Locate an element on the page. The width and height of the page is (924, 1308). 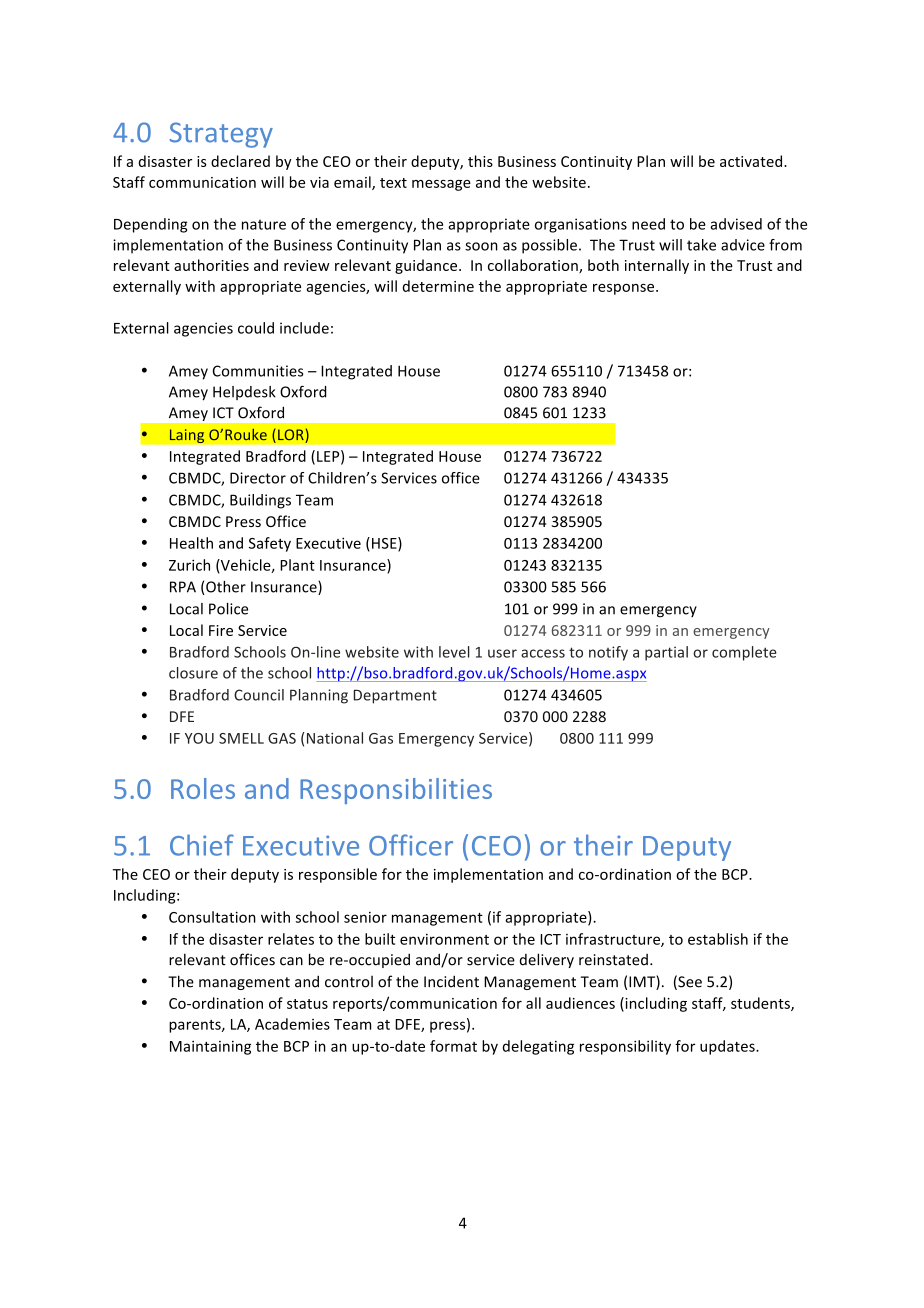
students is located at coordinates (761, 1004).
